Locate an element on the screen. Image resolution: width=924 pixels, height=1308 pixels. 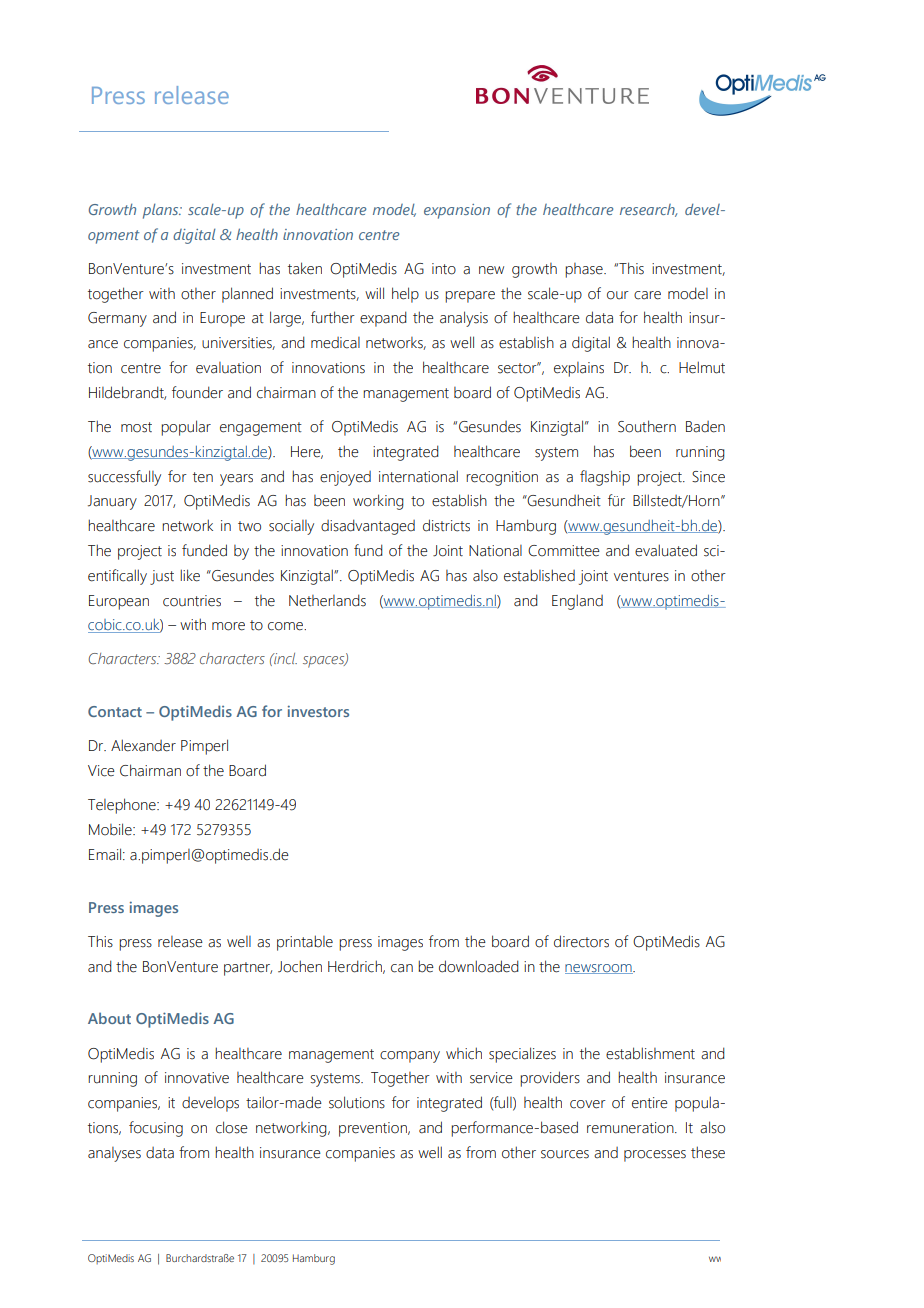
close is located at coordinates (232, 1127).
